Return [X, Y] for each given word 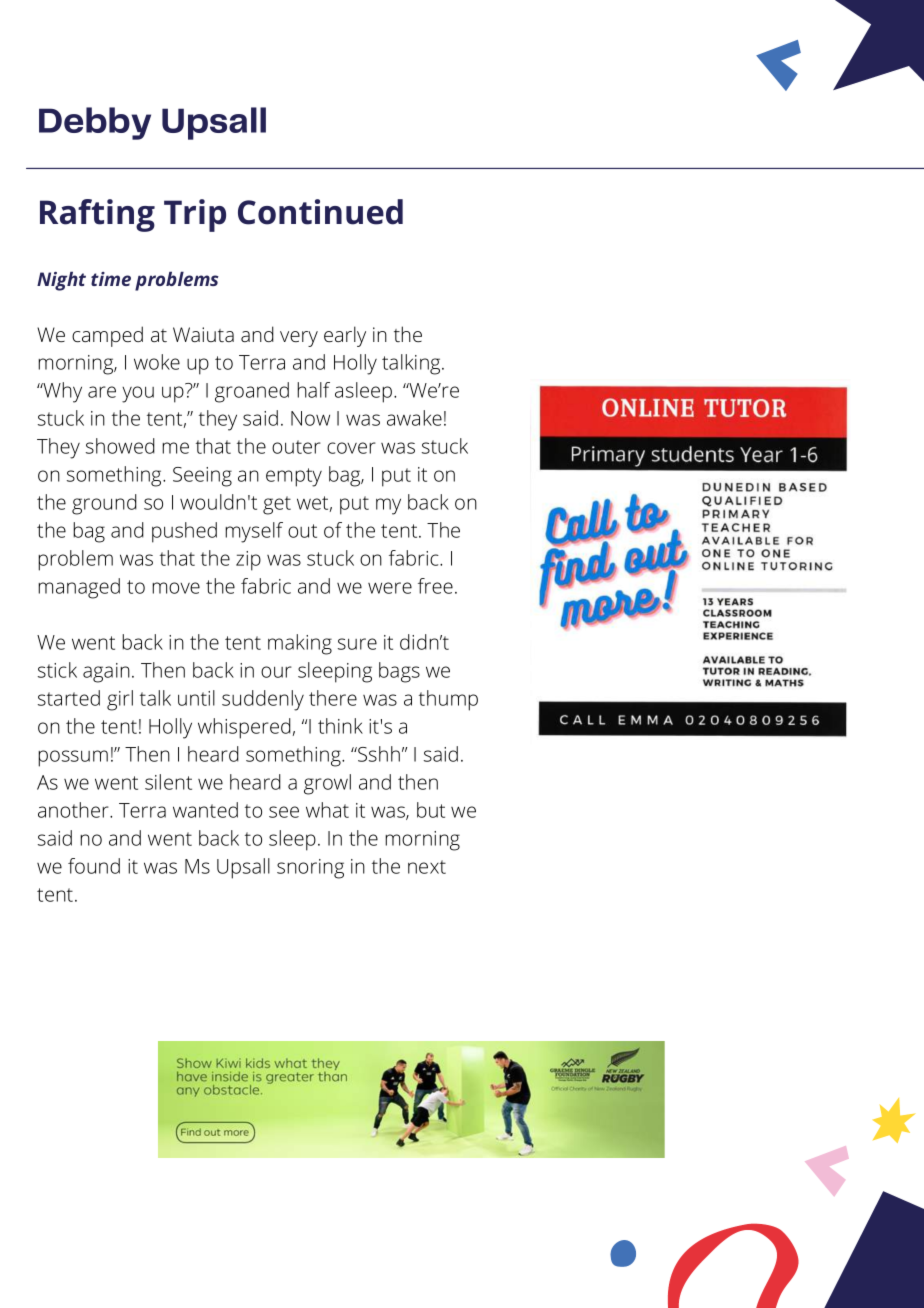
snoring [310, 869]
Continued [320, 212]
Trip [195, 215]
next [427, 867]
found [94, 866]
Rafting [97, 215]
